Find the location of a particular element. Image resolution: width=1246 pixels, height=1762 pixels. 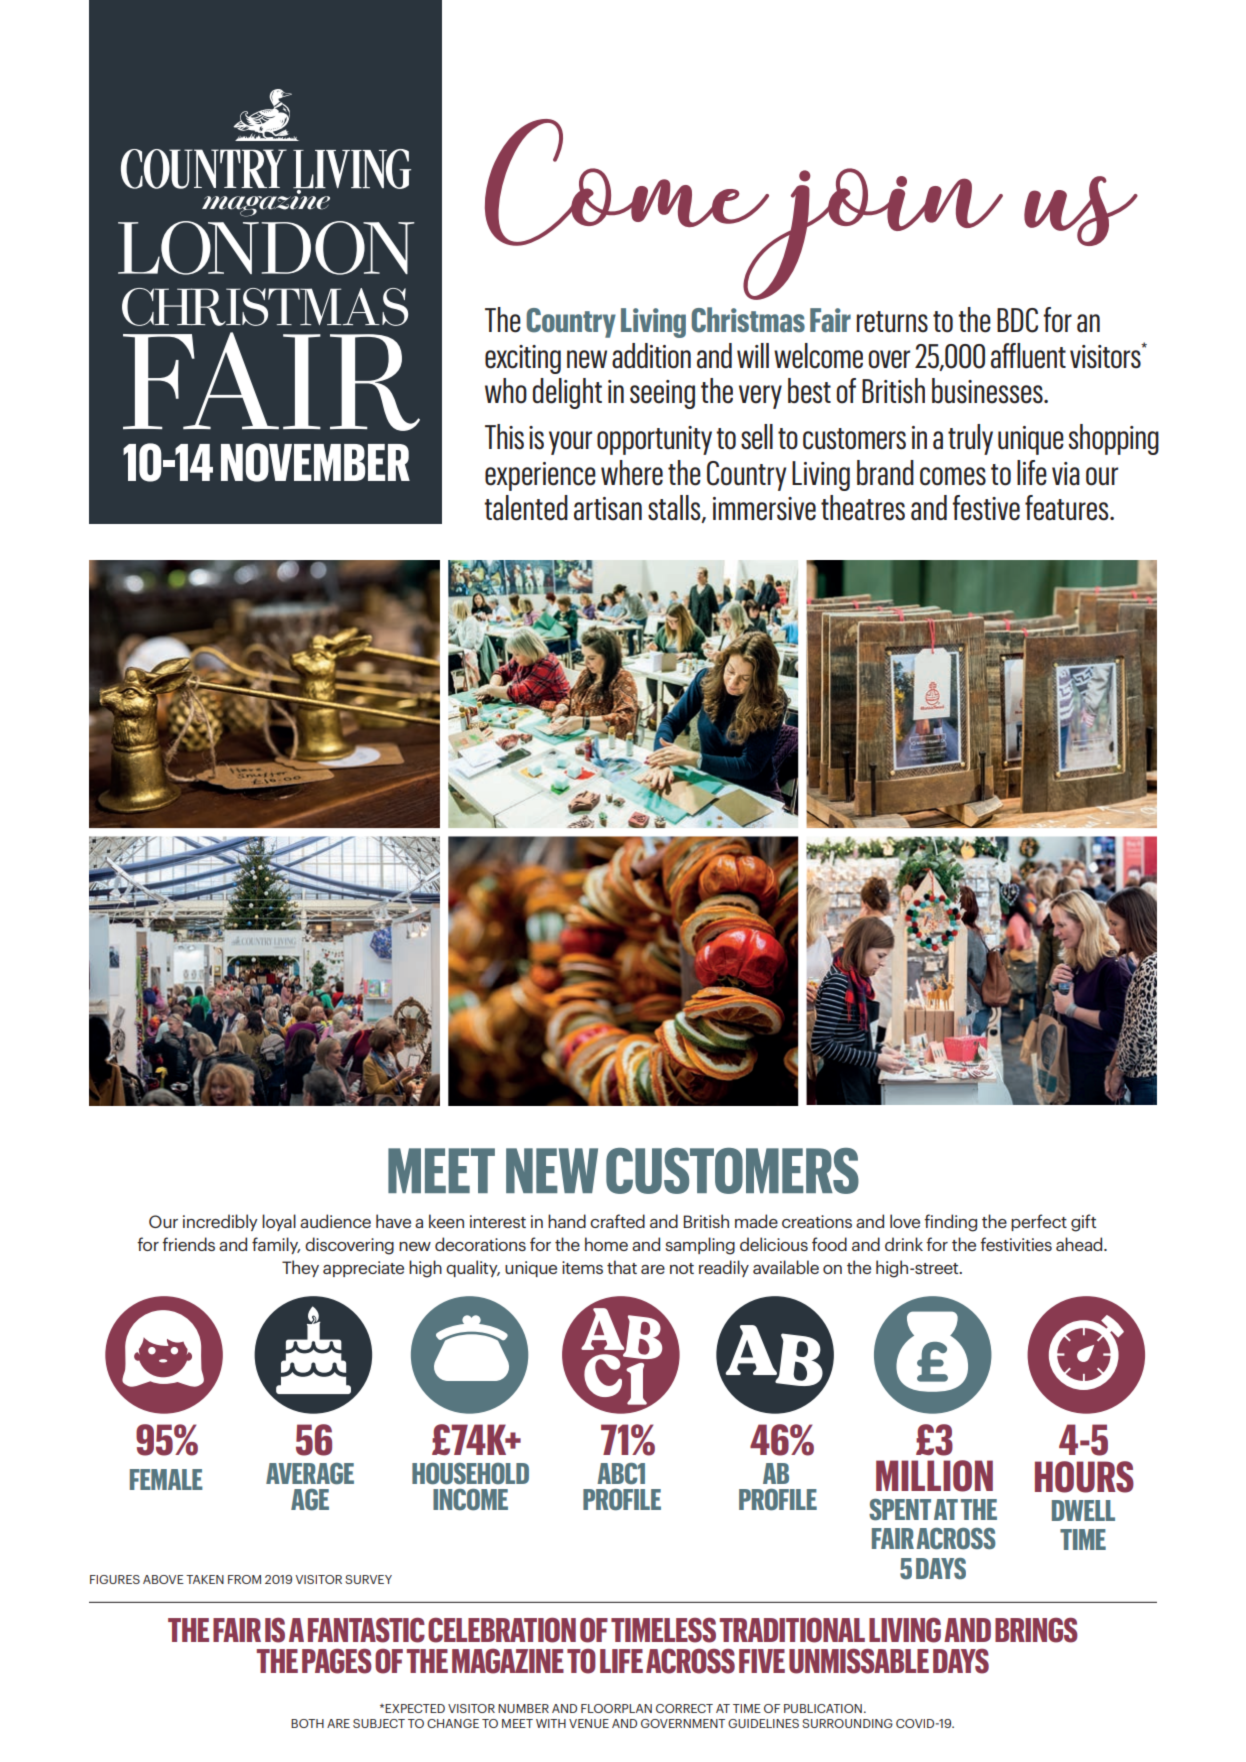

addition is located at coordinates (651, 356).
